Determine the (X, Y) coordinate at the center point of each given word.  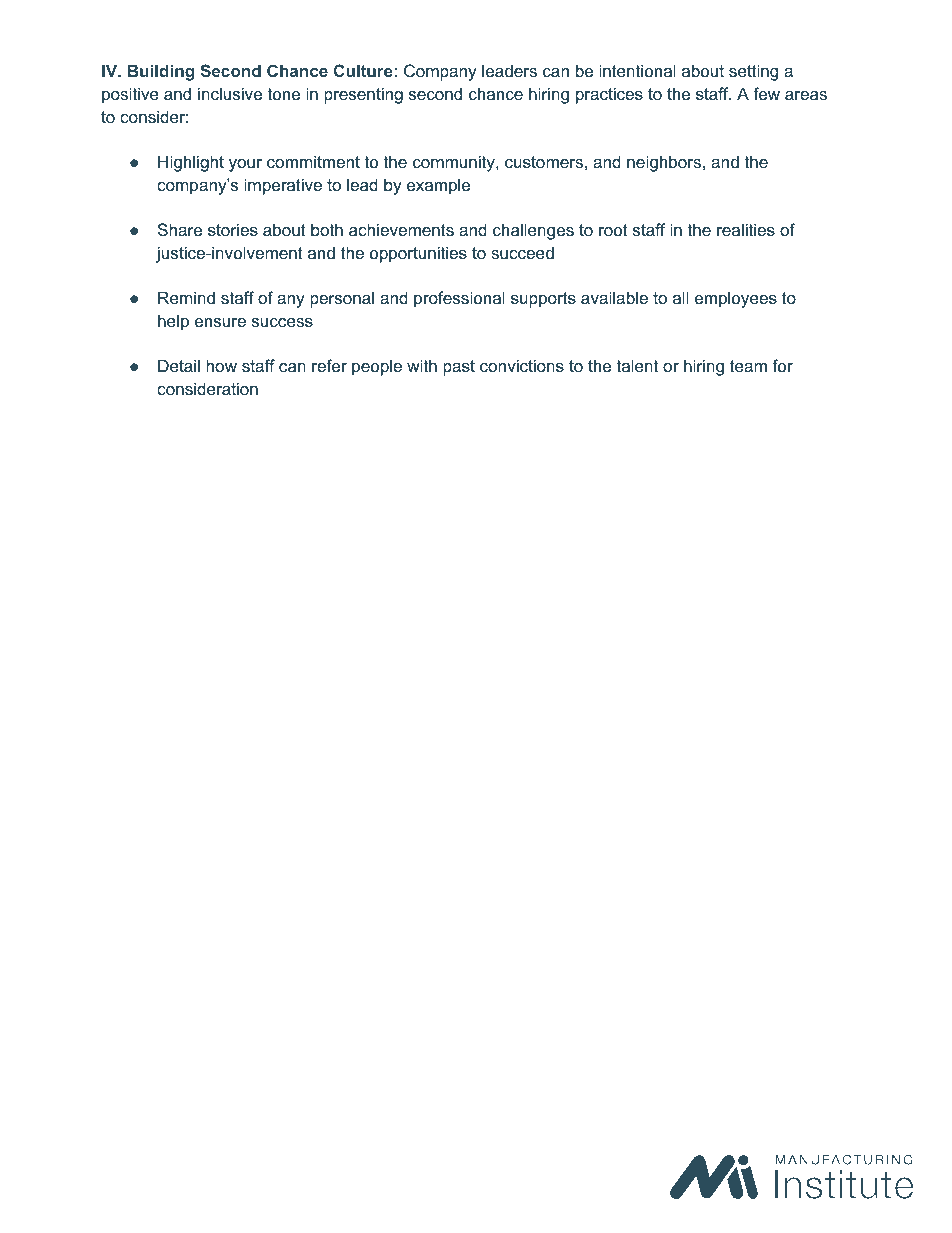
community (455, 163)
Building (161, 72)
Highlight (191, 163)
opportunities (418, 254)
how (221, 365)
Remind (186, 297)
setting (753, 72)
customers (544, 162)
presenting (363, 95)
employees (736, 299)
